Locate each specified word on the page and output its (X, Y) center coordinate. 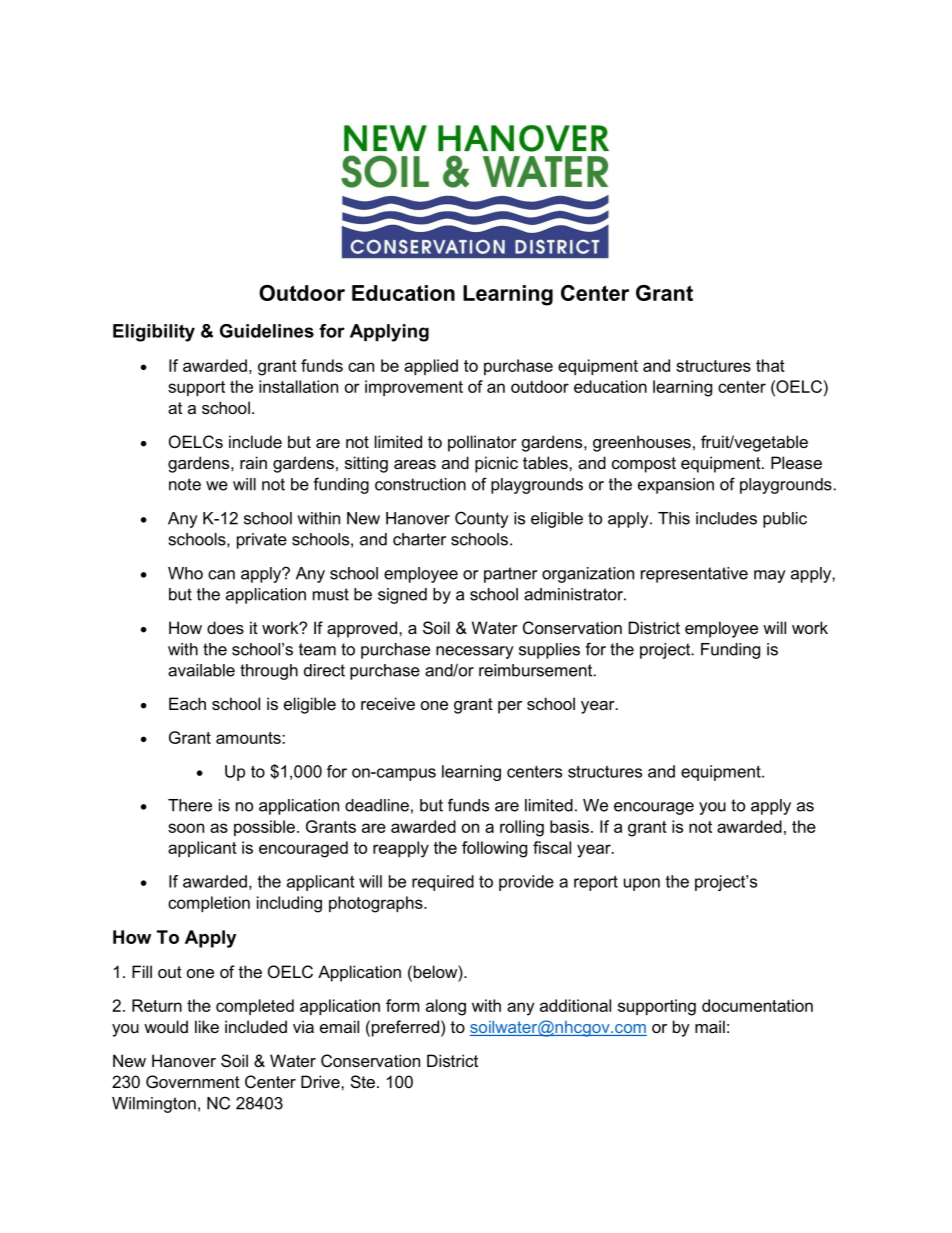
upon (642, 884)
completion (209, 904)
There (190, 805)
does (225, 627)
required (443, 883)
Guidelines (267, 331)
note (185, 484)
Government (193, 1081)
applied (431, 367)
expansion (676, 486)
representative (694, 575)
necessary (475, 652)
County (482, 519)
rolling (522, 828)
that (770, 365)
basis (569, 826)
